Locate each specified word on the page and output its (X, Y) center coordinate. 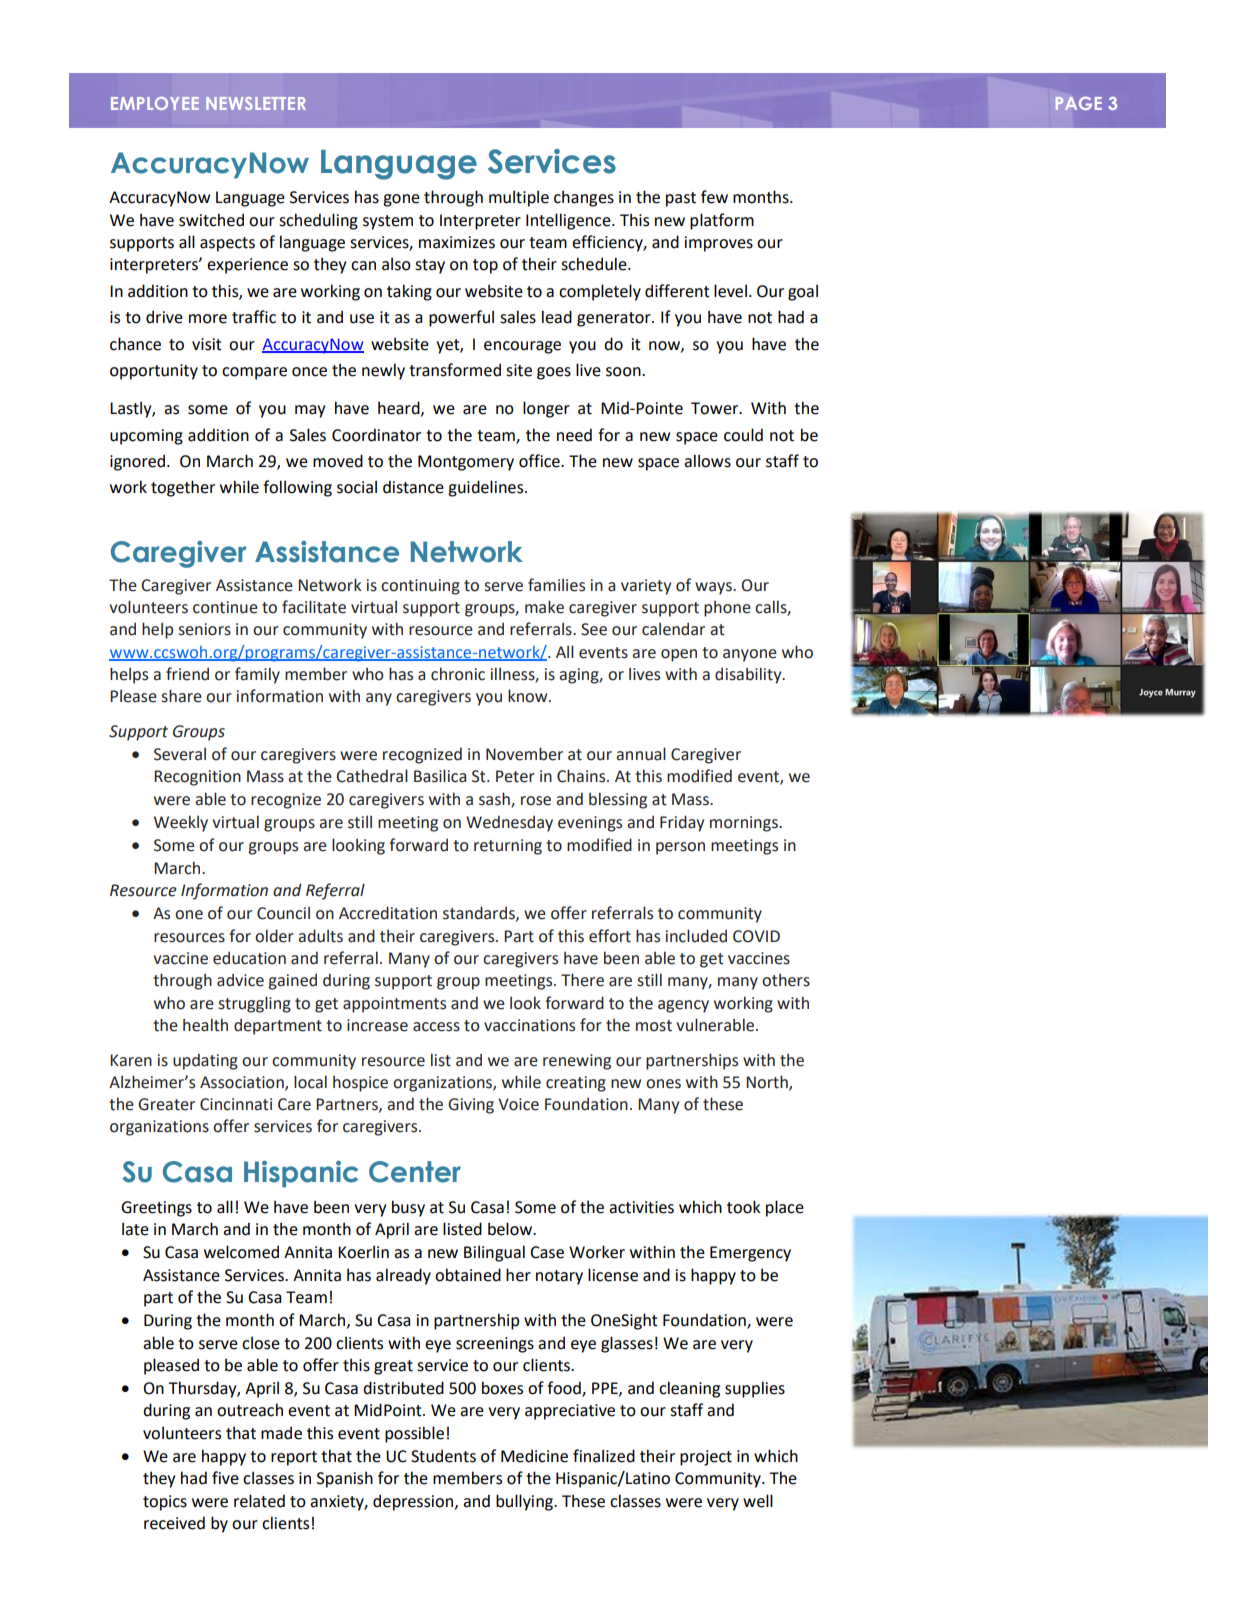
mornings (745, 824)
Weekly (181, 823)
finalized (604, 1456)
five (225, 1478)
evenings (590, 824)
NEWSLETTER (256, 103)
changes (584, 198)
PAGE (1078, 103)
